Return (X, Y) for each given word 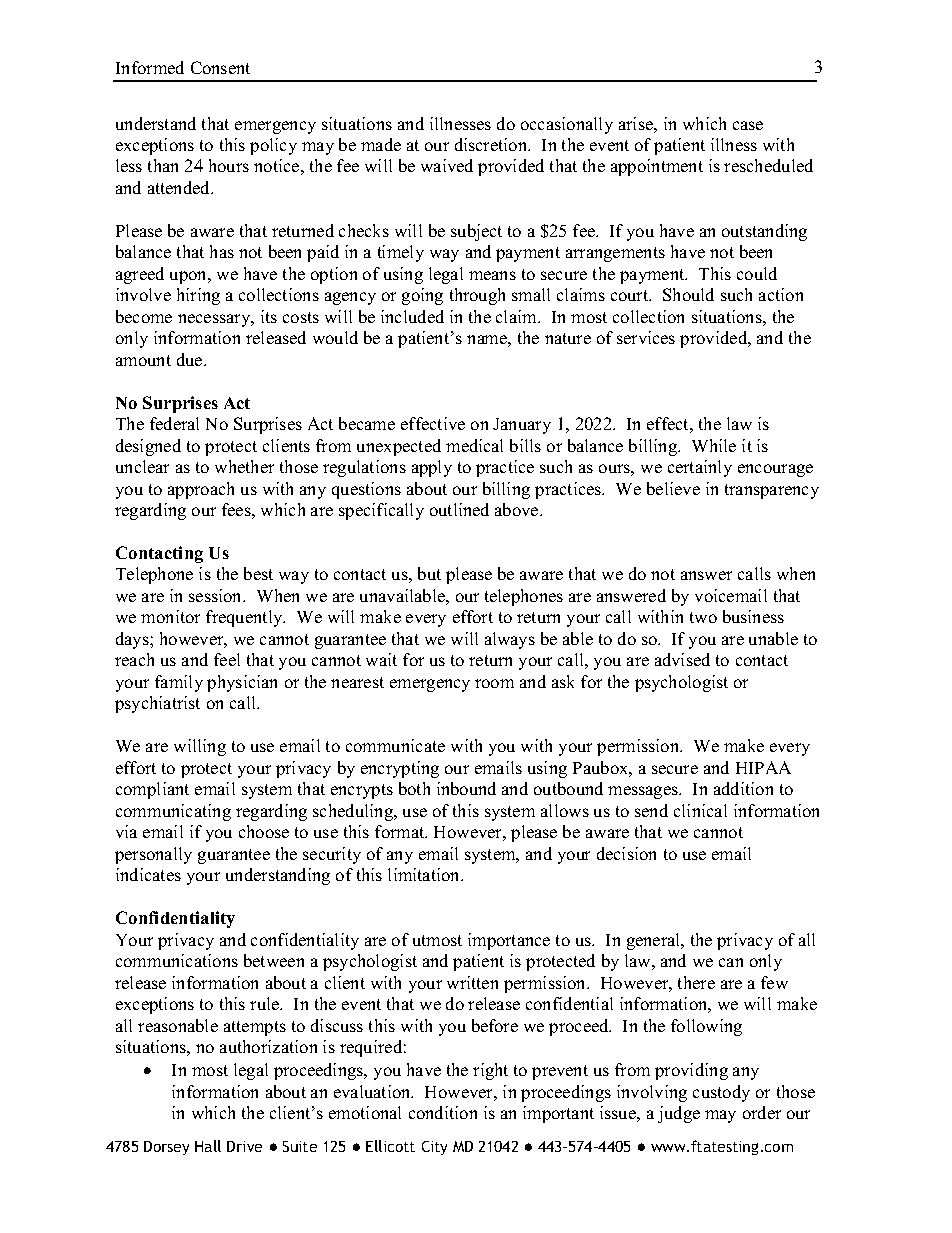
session (217, 595)
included (412, 316)
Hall (208, 1146)
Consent (220, 67)
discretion (492, 144)
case (748, 125)
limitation (425, 874)
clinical (700, 810)
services (646, 337)
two (703, 617)
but (429, 573)
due (191, 359)
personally (153, 855)
